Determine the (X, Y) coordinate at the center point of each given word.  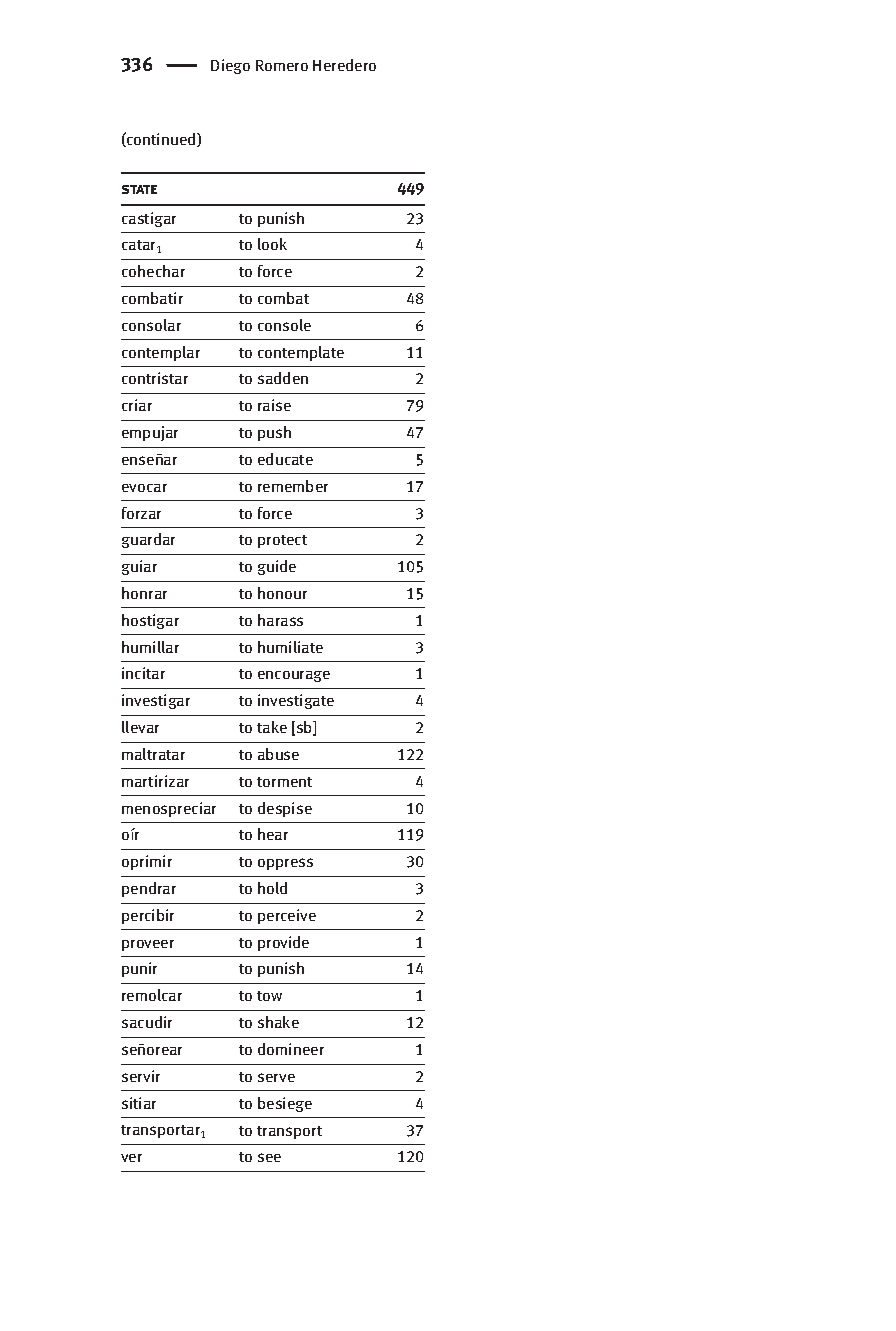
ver (131, 1158)
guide (277, 567)
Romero (282, 65)
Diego (230, 66)
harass (280, 620)
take (272, 727)
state (139, 189)
